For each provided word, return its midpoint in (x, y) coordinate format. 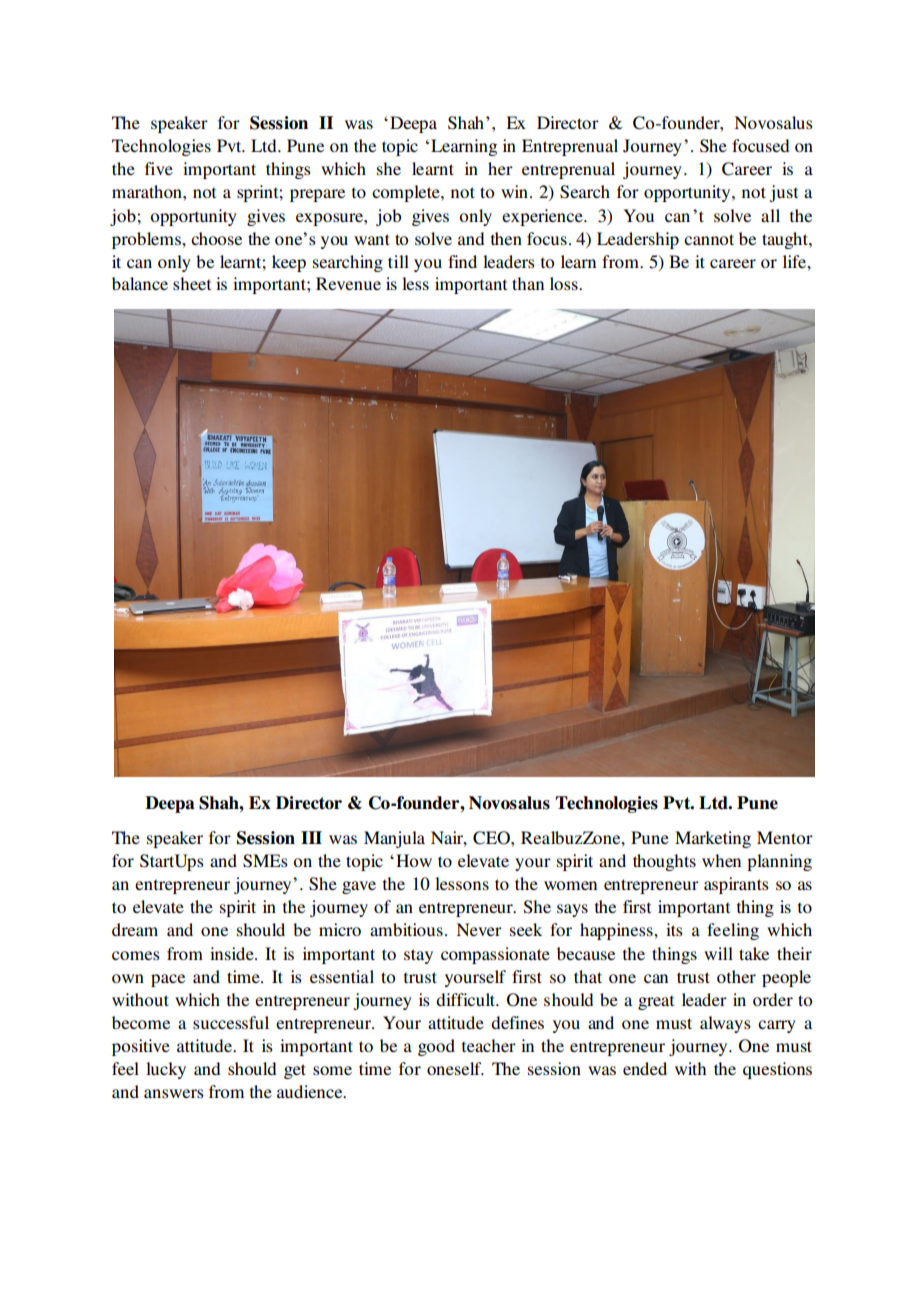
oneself (455, 1068)
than (528, 283)
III (311, 837)
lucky (166, 1070)
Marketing (713, 839)
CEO (492, 838)
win (516, 191)
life (795, 261)
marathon (148, 191)
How (414, 860)
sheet (192, 283)
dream (135, 929)
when (721, 860)
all (770, 215)
